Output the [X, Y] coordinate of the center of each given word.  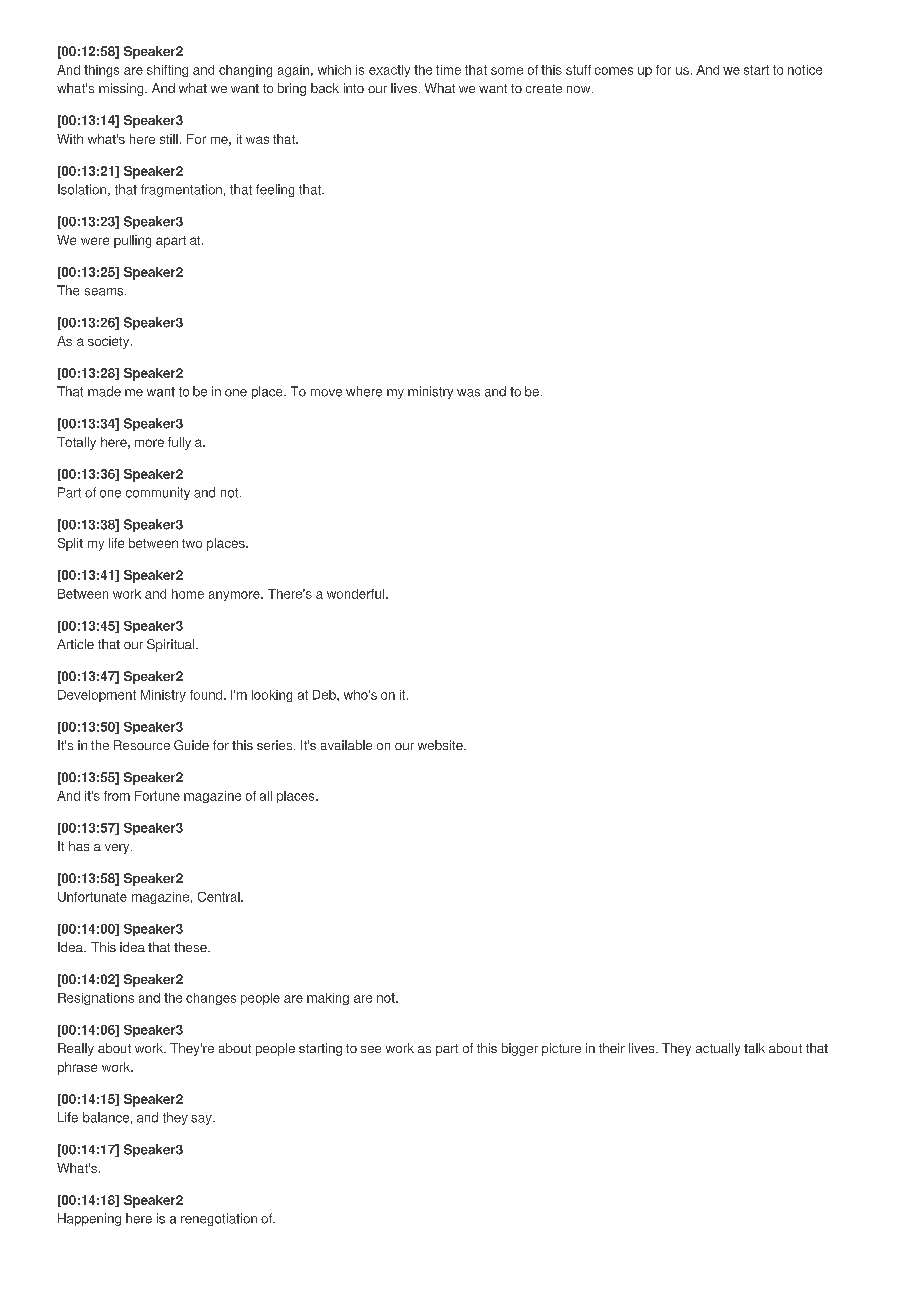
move [326, 393]
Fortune [157, 796]
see [371, 1049]
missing [122, 89]
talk [754, 1048]
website [441, 745]
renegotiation [219, 1219]
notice [805, 70]
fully [179, 443]
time [448, 70]
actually [718, 1049]
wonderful [357, 594]
